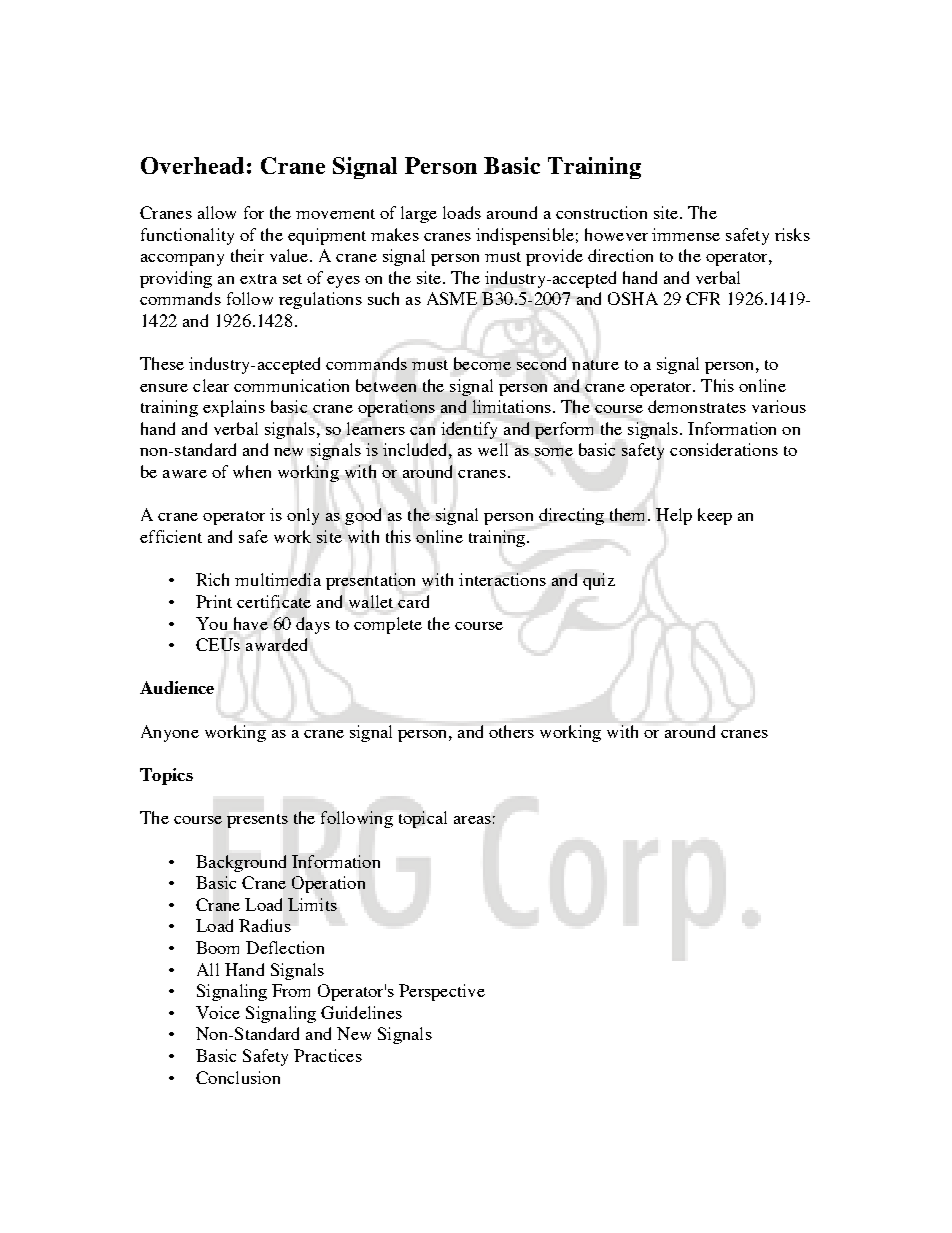 The image size is (952, 1233). What do you see at coordinates (419, 214) in the screenshot?
I see `large` at bounding box center [419, 214].
